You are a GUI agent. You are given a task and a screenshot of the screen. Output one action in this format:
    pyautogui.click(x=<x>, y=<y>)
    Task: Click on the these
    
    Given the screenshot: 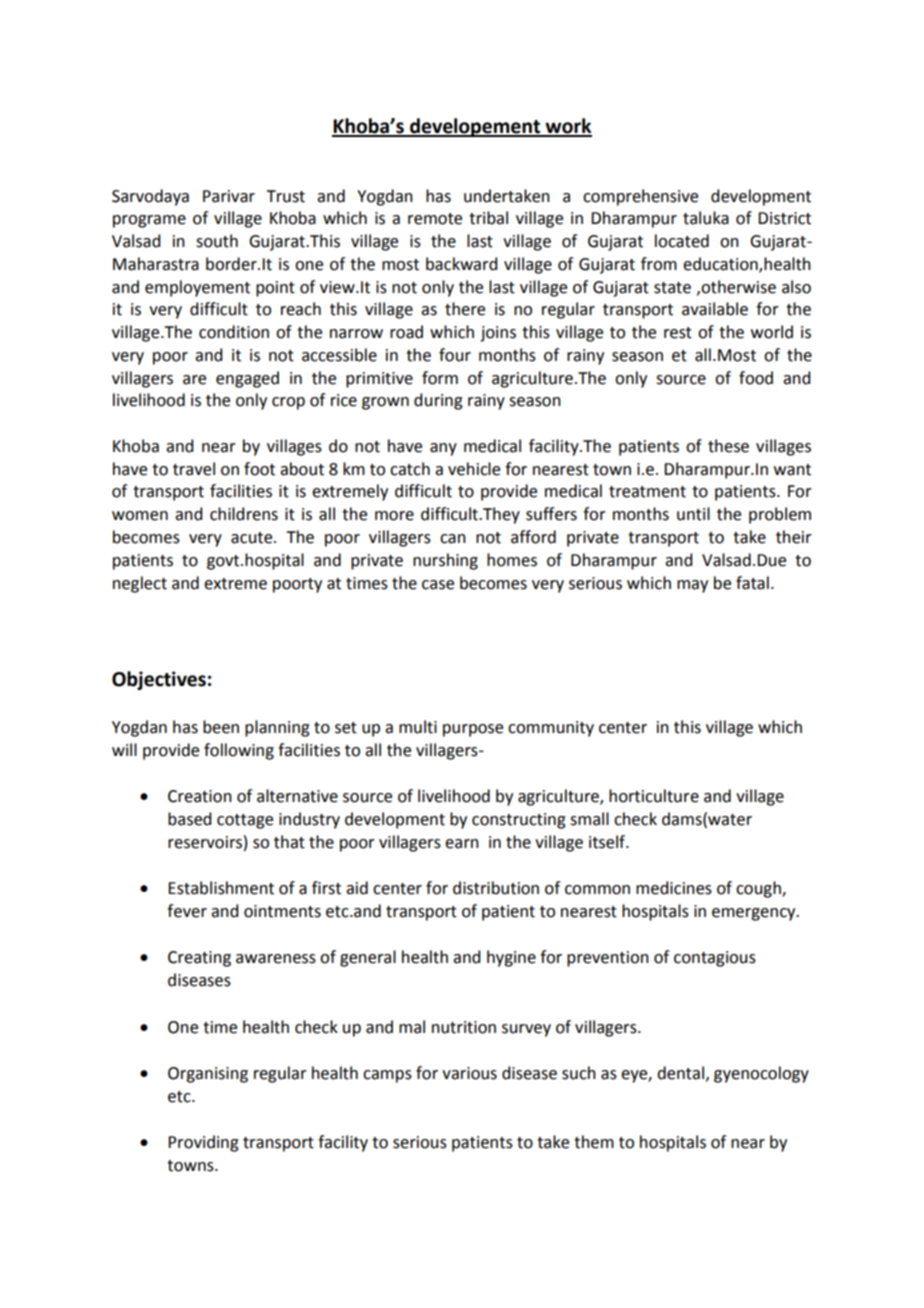 What is the action you would take?
    pyautogui.click(x=728, y=446)
